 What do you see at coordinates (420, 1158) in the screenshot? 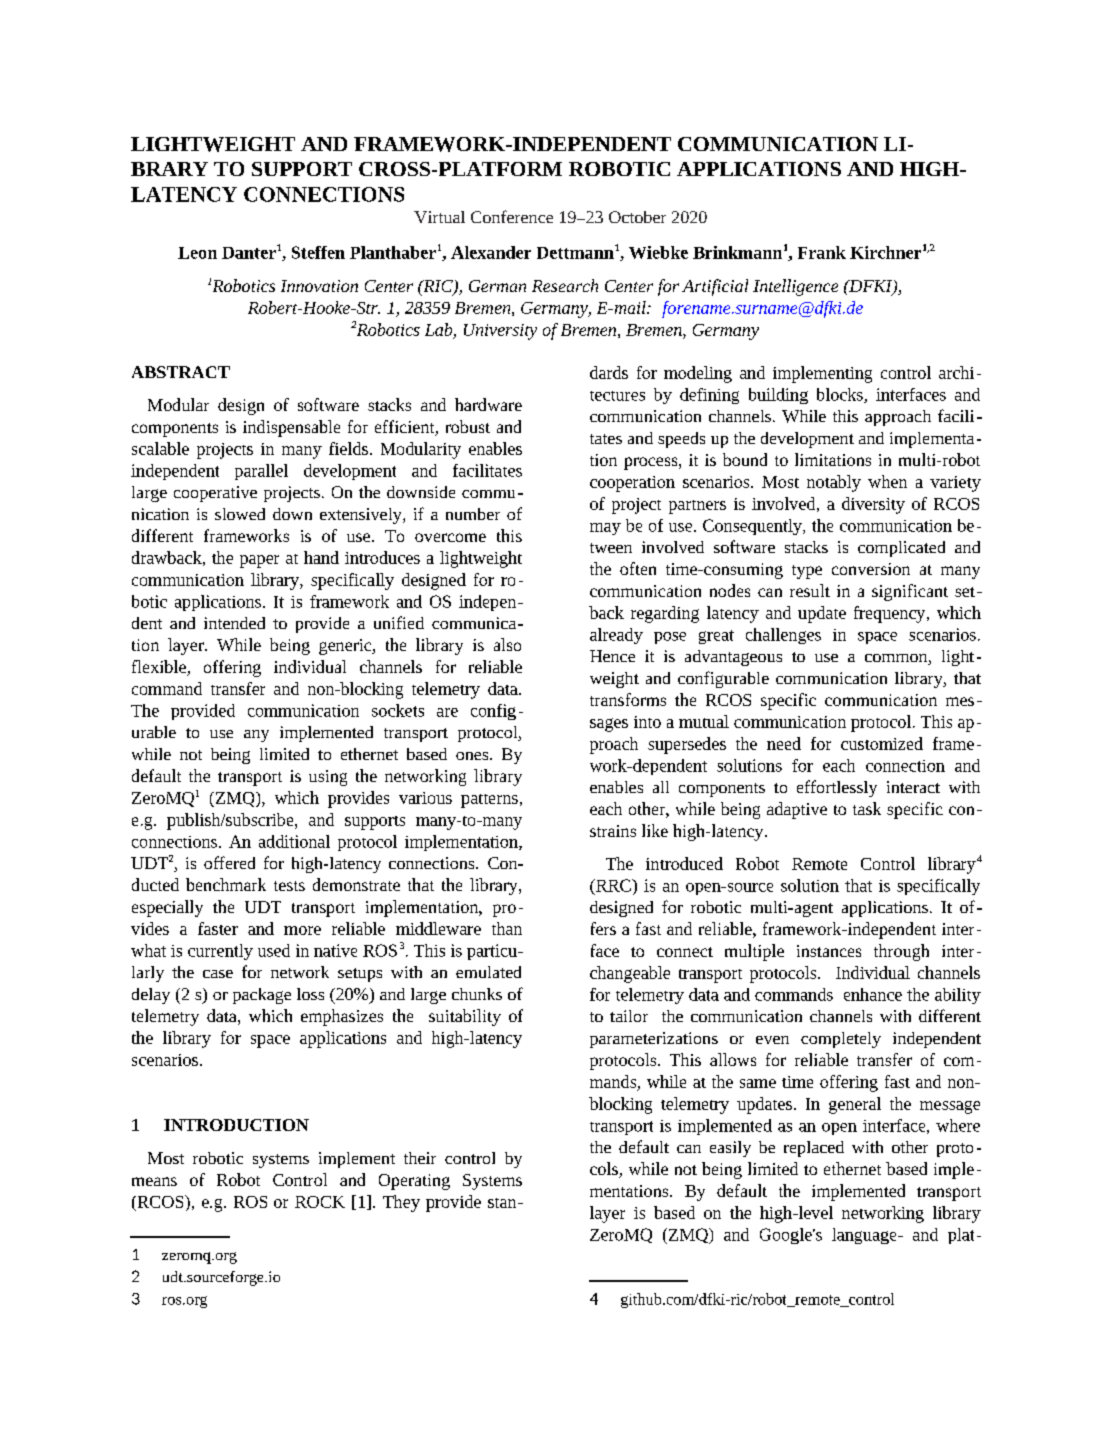
I see `their` at bounding box center [420, 1158].
